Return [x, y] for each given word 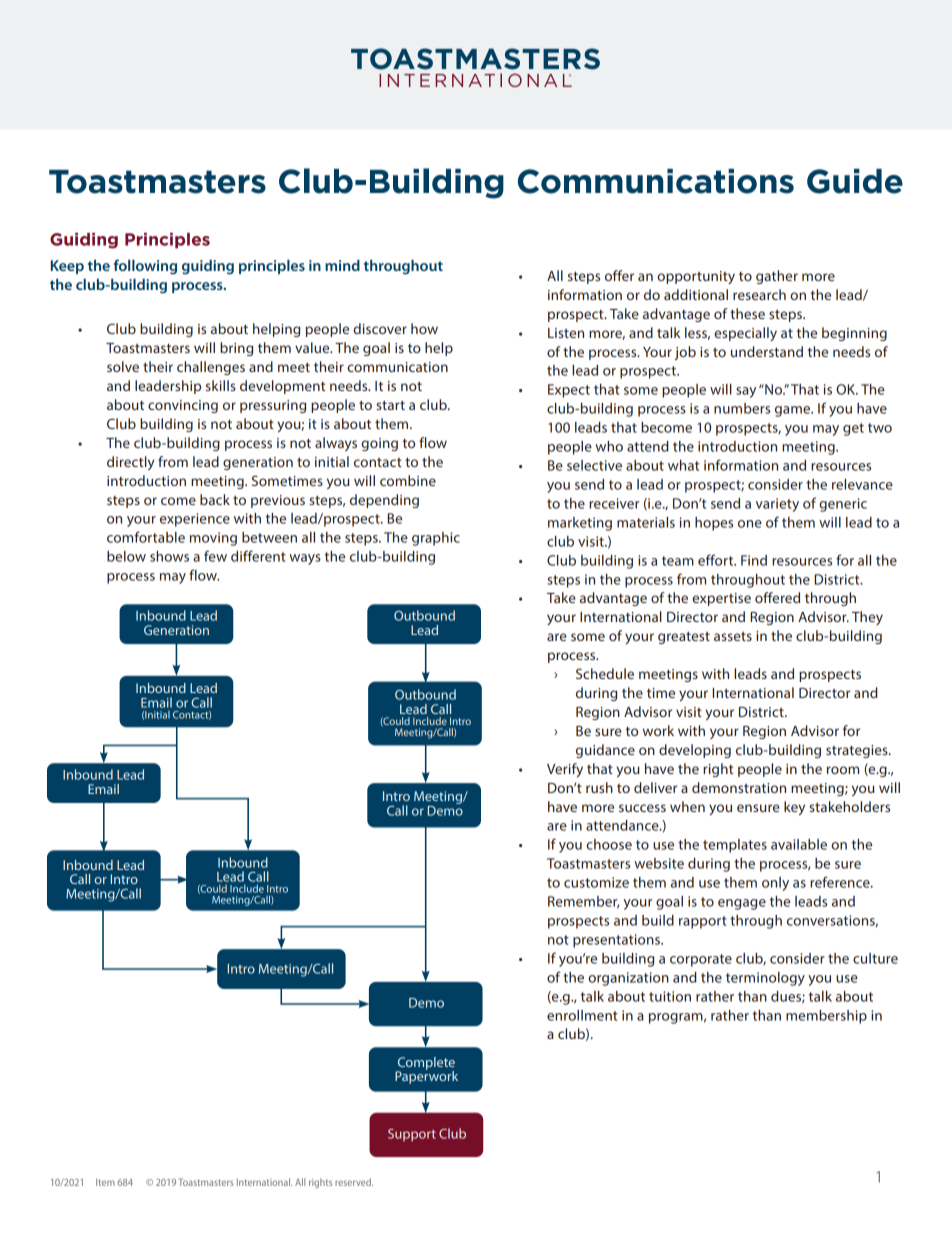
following [145, 267]
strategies [858, 751]
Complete [425, 1064]
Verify [565, 770]
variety [777, 505]
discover [380, 328]
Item [105, 1182]
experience [195, 520]
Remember [583, 902]
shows [169, 556]
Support [412, 1135]
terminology [765, 979]
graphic [436, 539]
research [759, 294]
